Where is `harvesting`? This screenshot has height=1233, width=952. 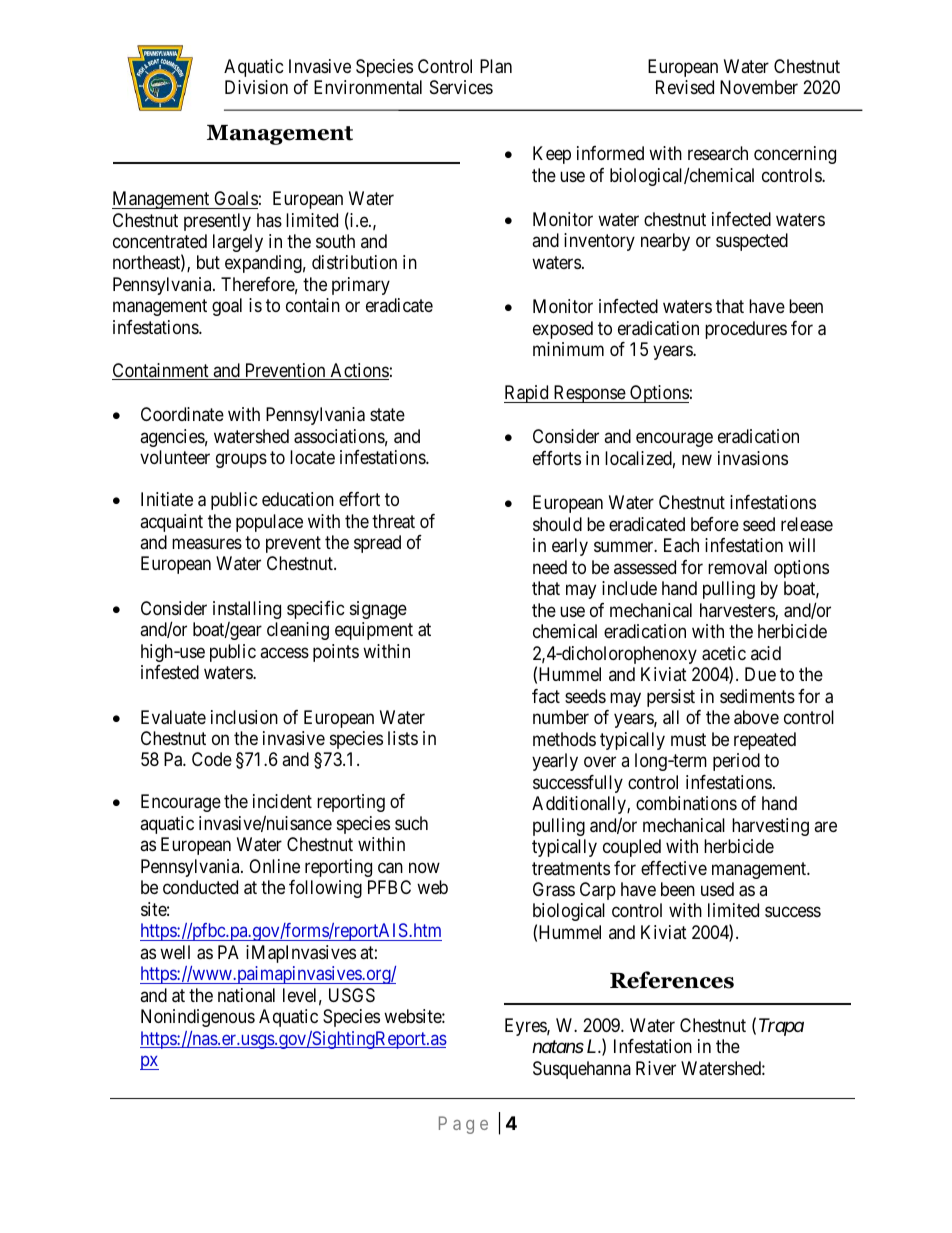 harvesting is located at coordinates (770, 827).
